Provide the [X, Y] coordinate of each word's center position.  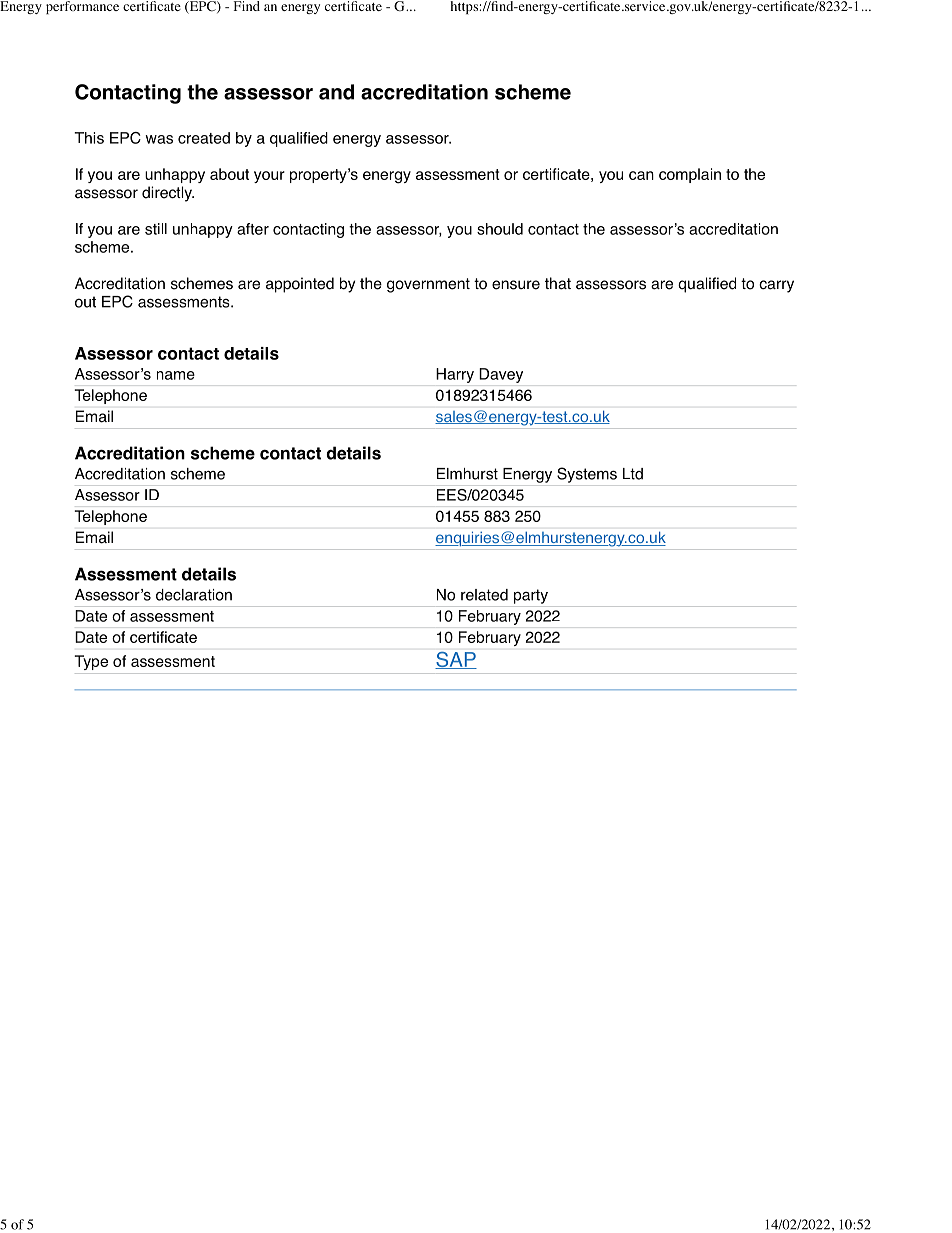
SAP [456, 660]
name [176, 375]
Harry [455, 375]
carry [776, 286]
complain [690, 175]
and [336, 92]
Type [91, 662]
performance [82, 7]
